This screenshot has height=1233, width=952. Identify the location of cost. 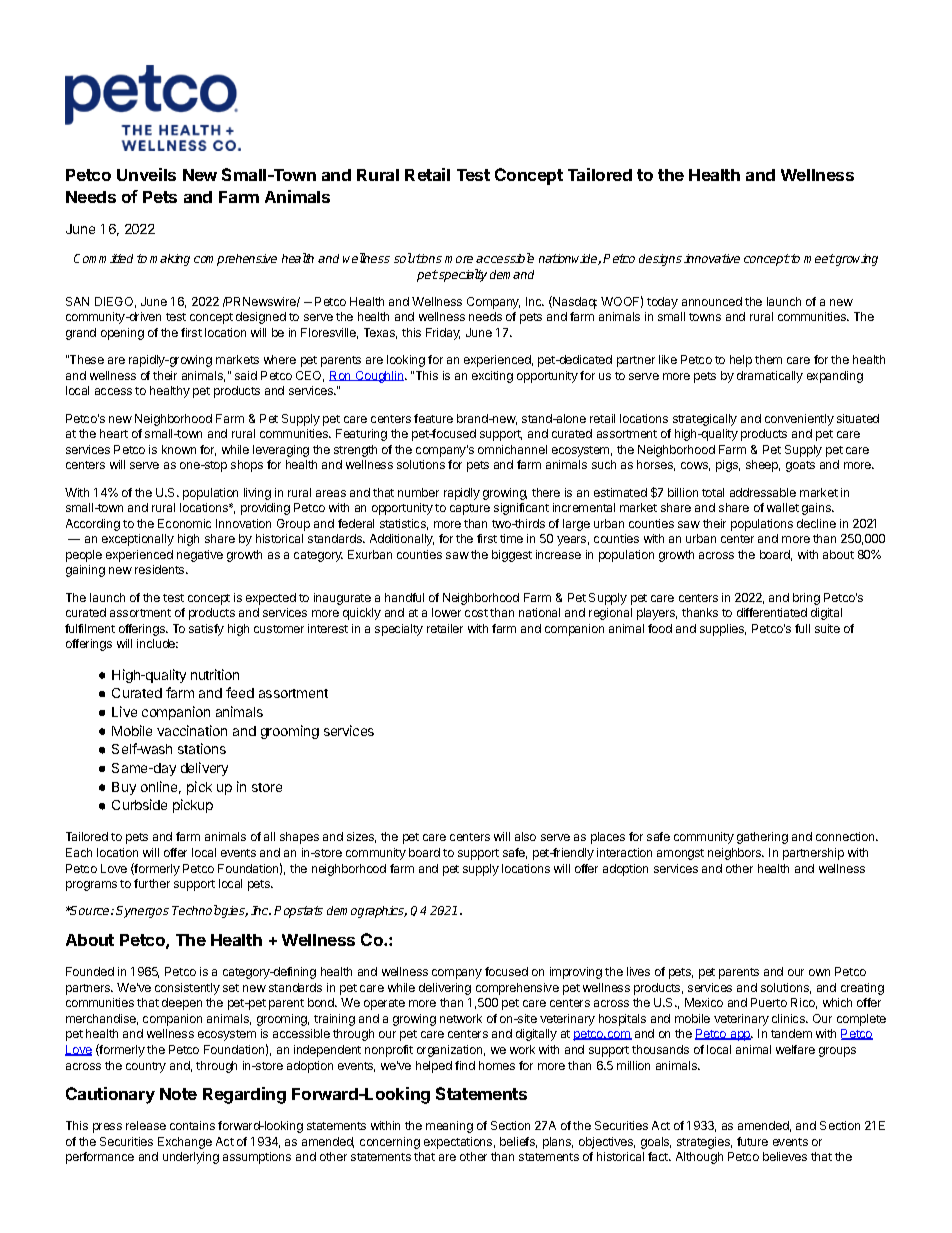
(476, 613).
